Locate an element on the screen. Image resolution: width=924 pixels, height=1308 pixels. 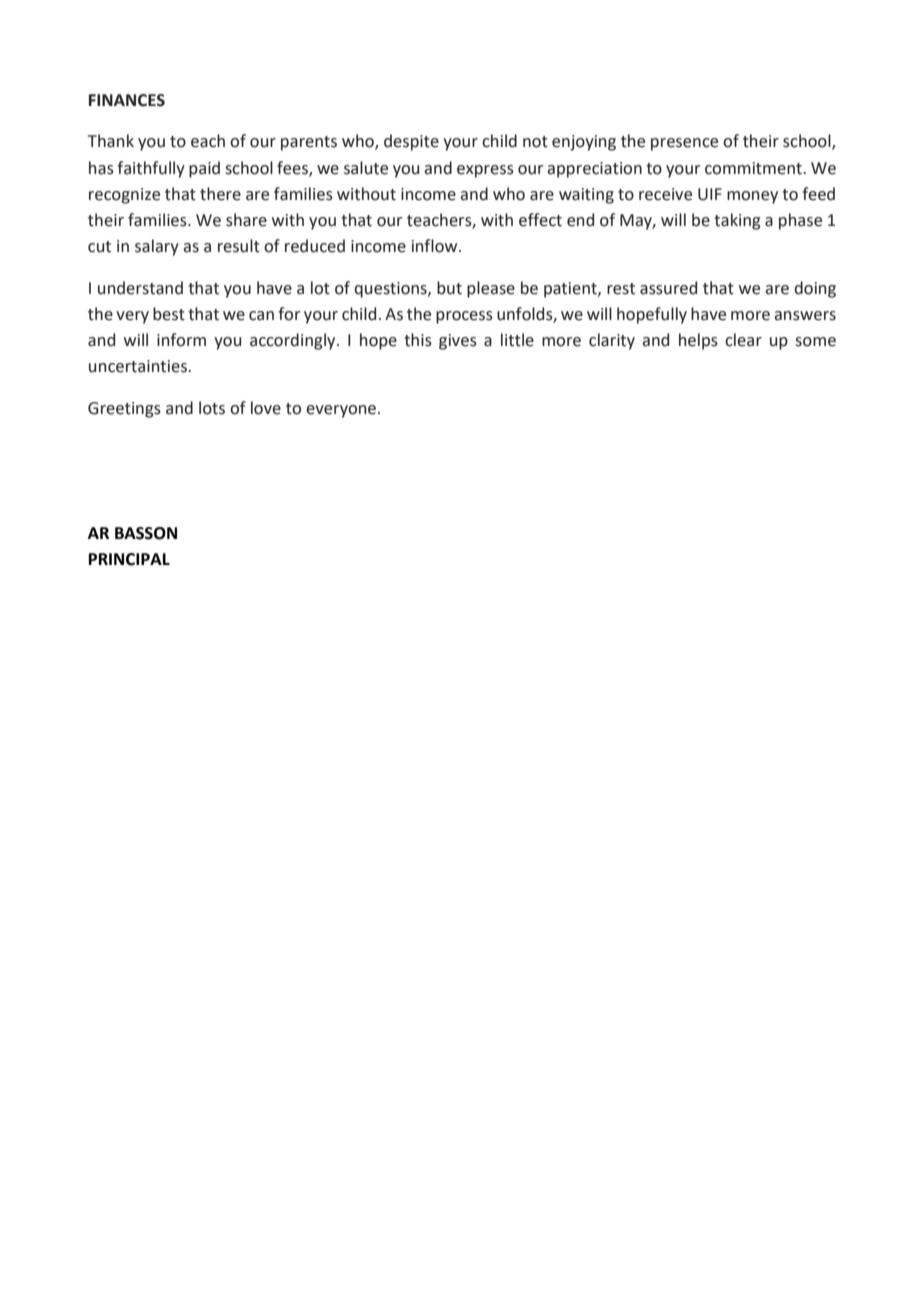
lots is located at coordinates (212, 408).
